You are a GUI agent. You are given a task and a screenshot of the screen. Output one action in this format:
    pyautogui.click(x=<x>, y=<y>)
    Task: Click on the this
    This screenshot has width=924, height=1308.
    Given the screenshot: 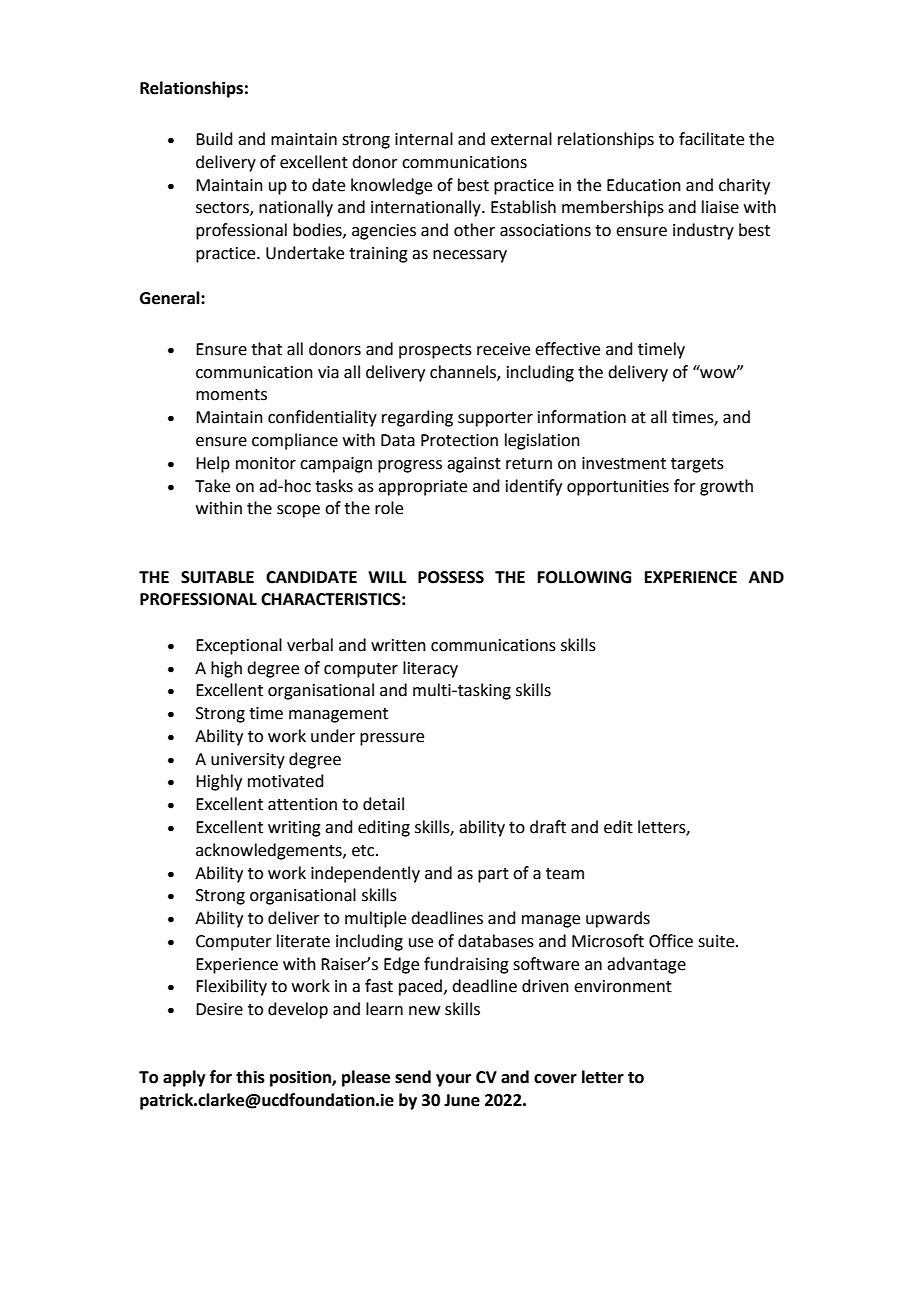 What is the action you would take?
    pyautogui.click(x=250, y=1077)
